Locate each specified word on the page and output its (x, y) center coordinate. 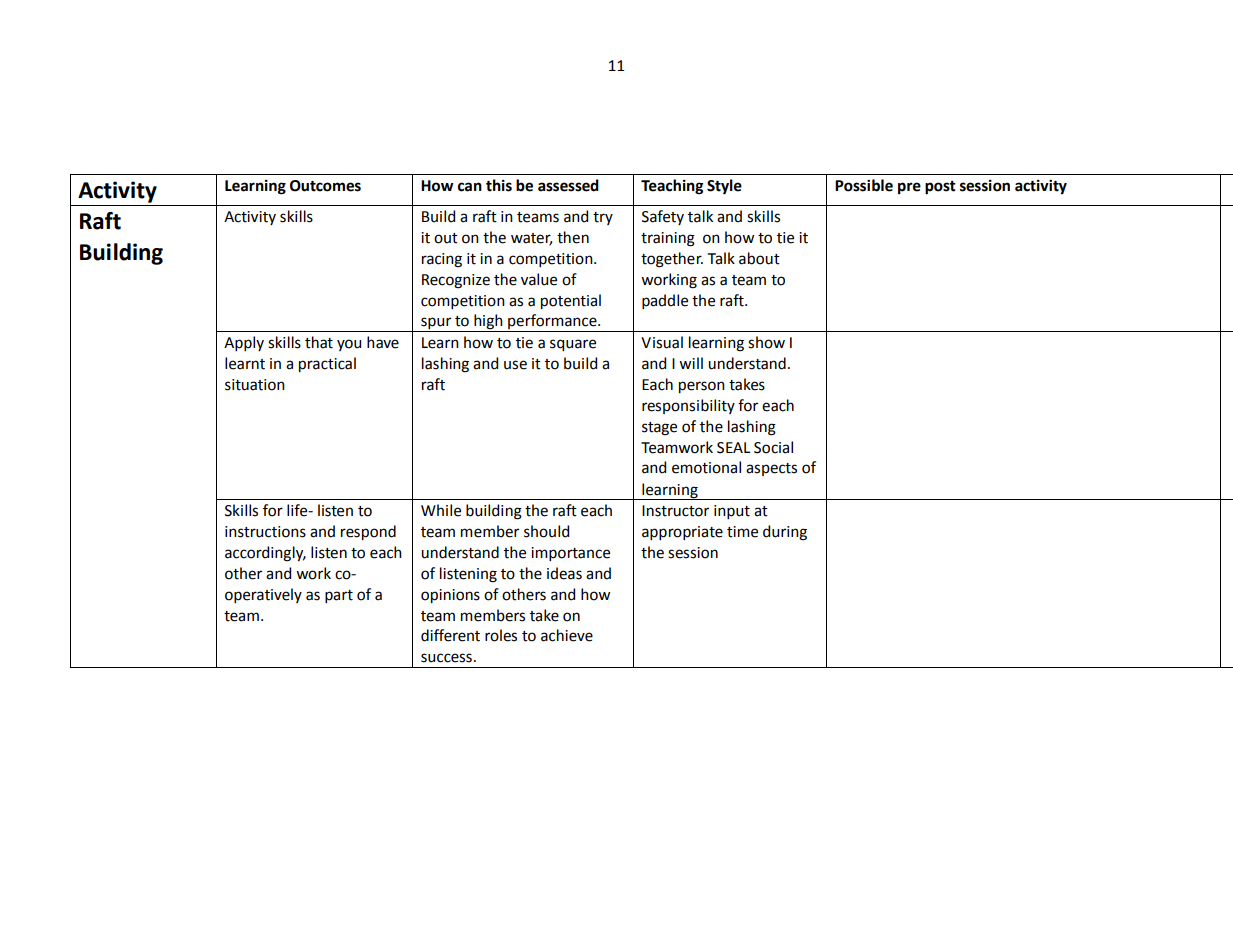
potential (571, 301)
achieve (567, 635)
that (319, 342)
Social (773, 447)
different (450, 635)
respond (368, 532)
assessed (568, 185)
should (546, 531)
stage (659, 429)
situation (255, 385)
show (766, 342)
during (785, 533)
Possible (864, 185)
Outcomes (325, 186)
